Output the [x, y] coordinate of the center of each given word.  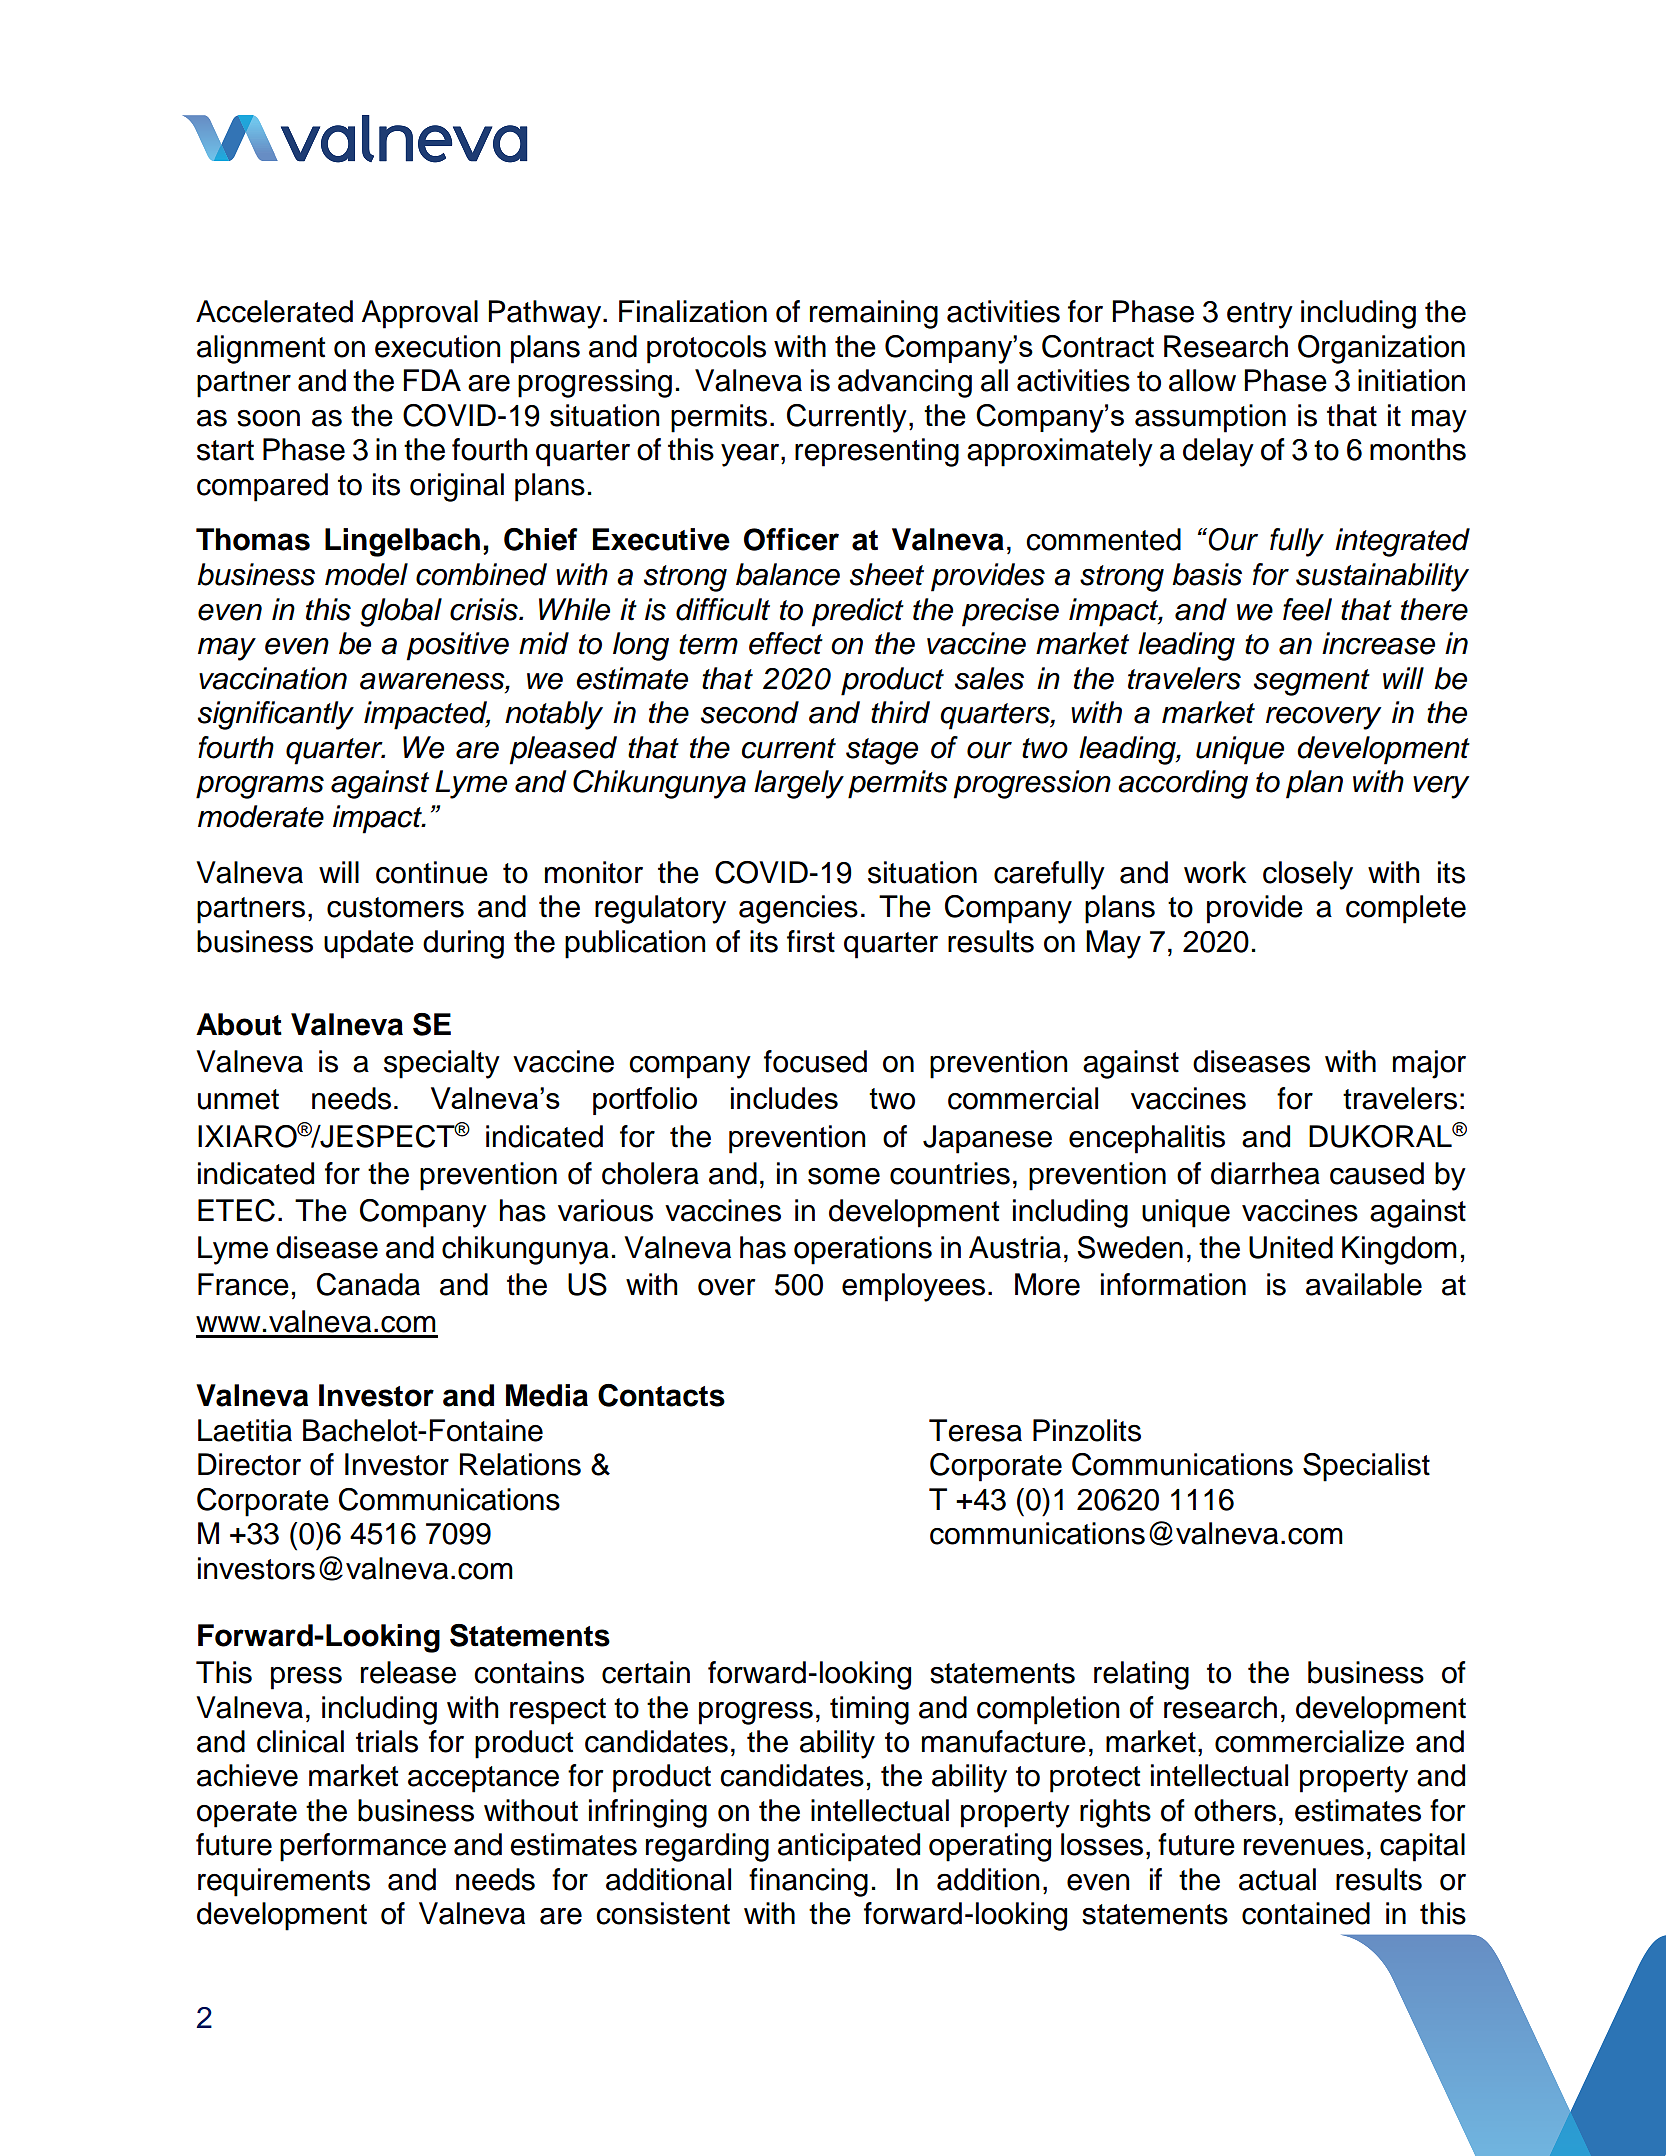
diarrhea [1265, 1173]
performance [363, 1847]
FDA [432, 380]
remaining [874, 314]
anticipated [849, 1847]
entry [1260, 315]
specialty [442, 1064]
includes [784, 1098]
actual [1277, 1879]
